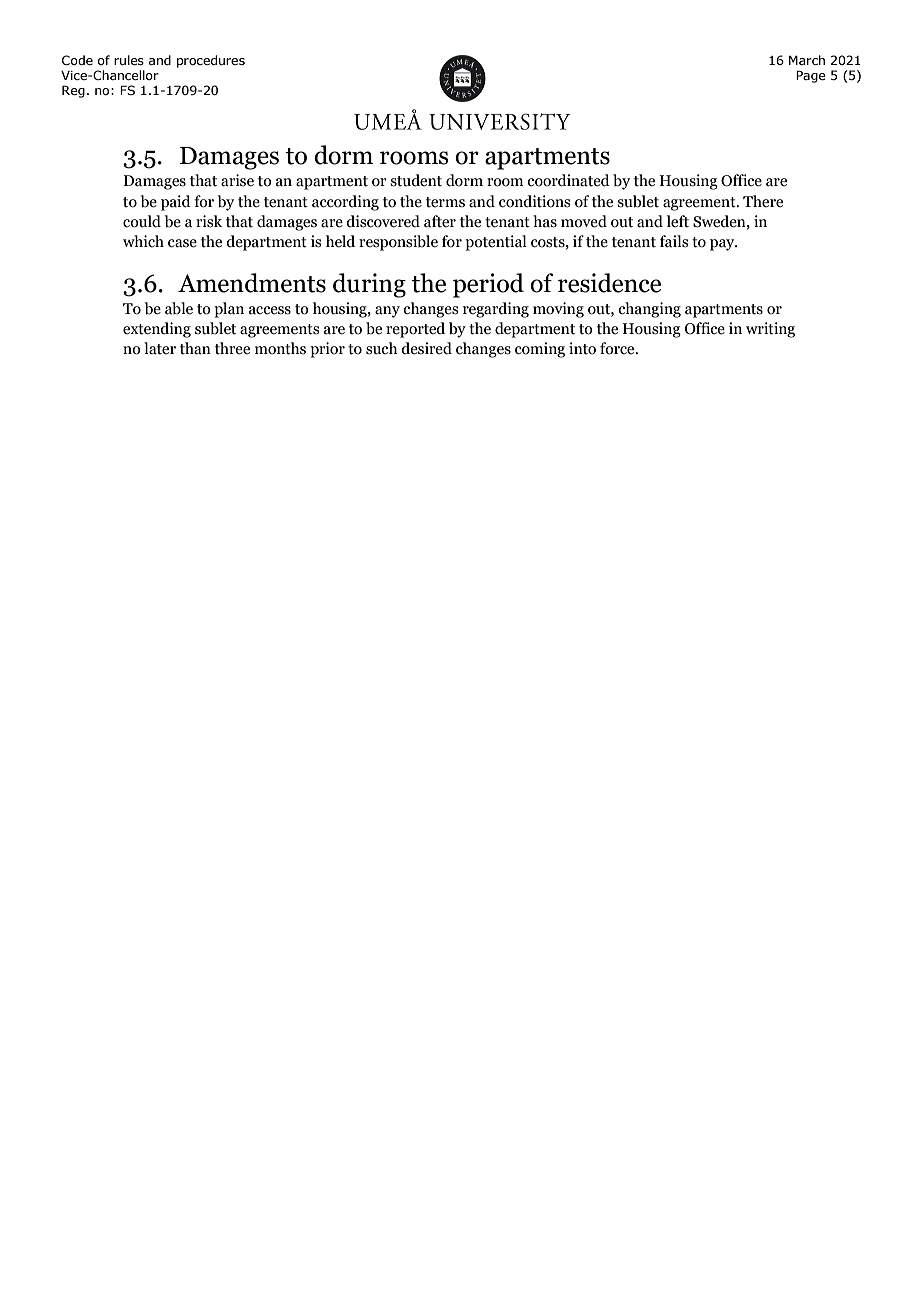  What do you see at coordinates (211, 61) in the document?
I see `procedures` at bounding box center [211, 61].
